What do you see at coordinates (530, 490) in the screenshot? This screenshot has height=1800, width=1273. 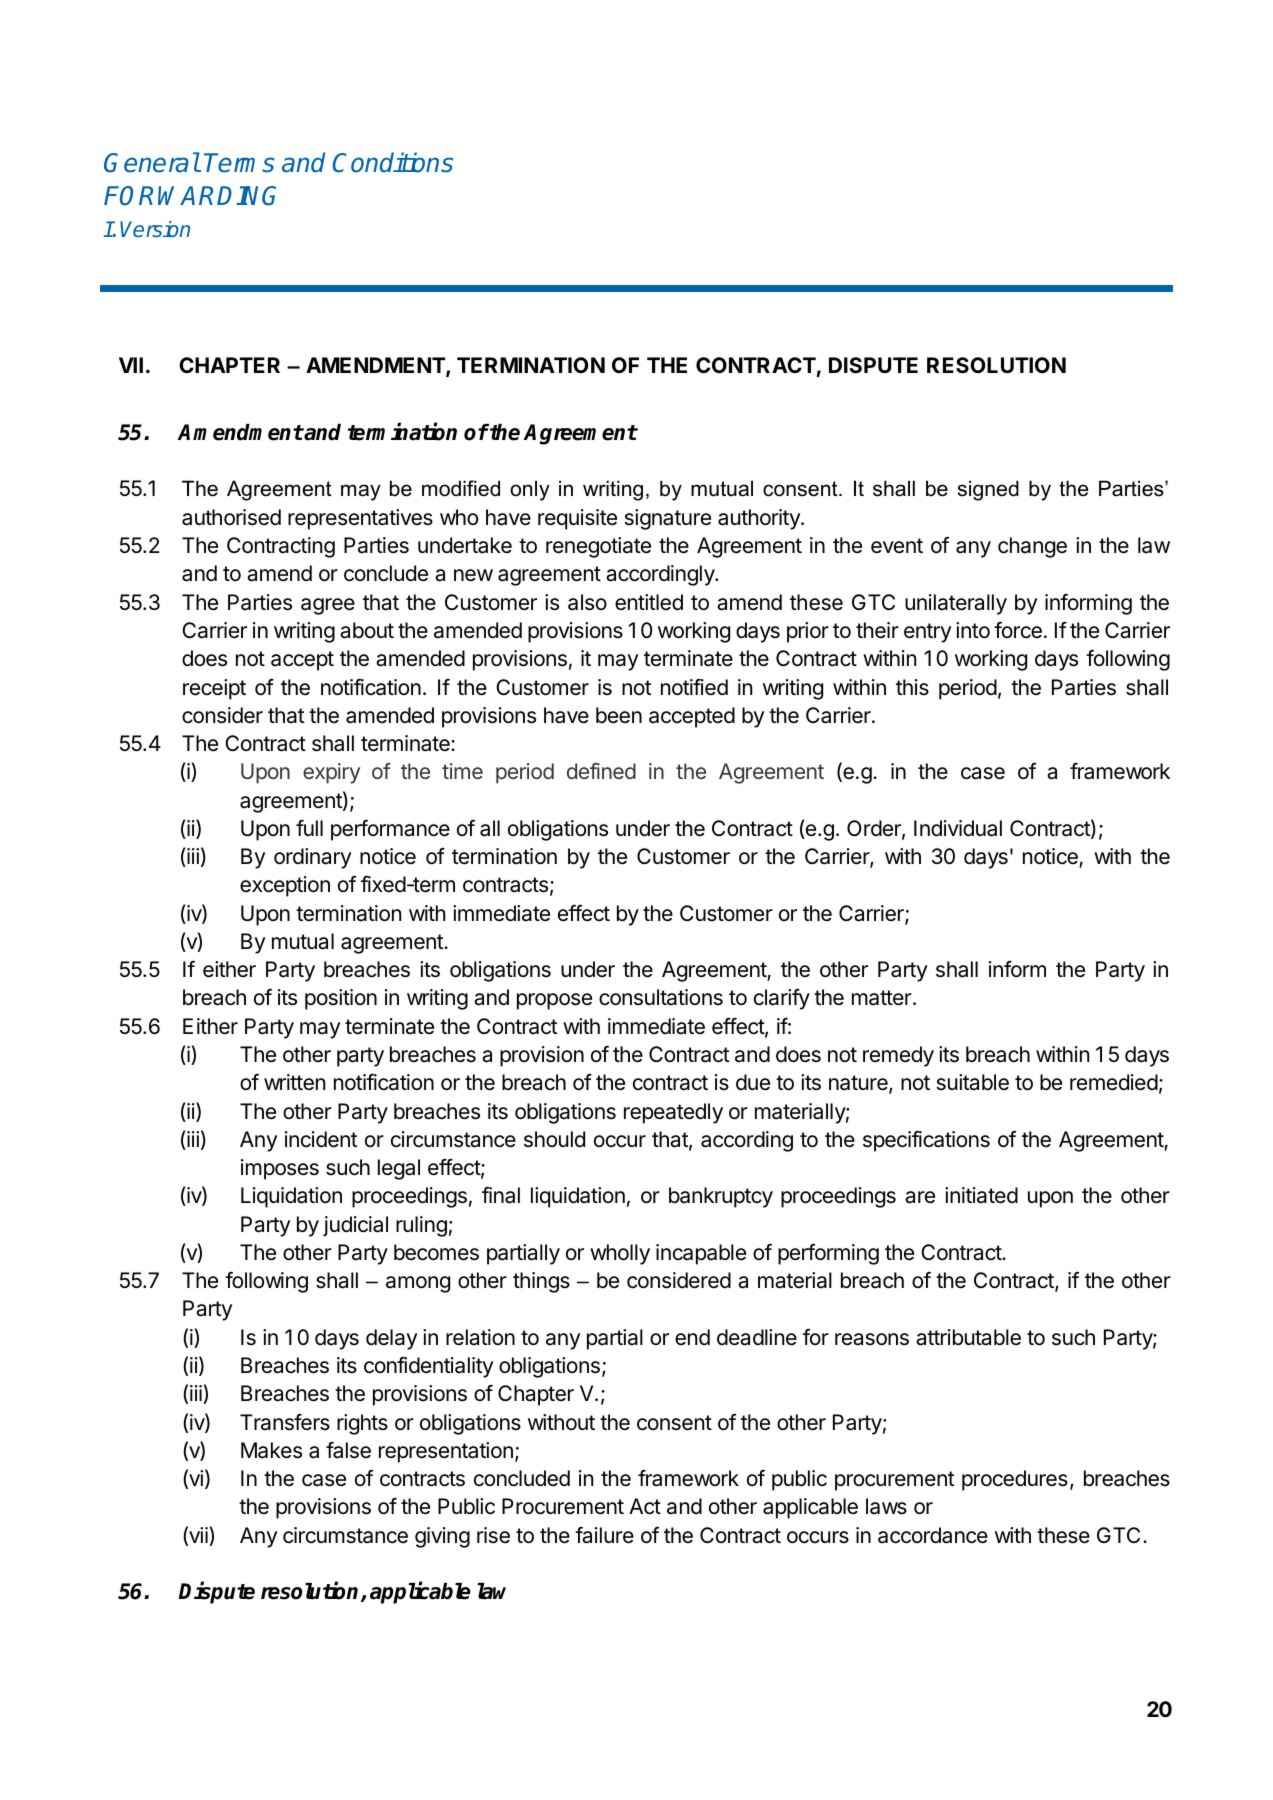 I see `only` at bounding box center [530, 490].
